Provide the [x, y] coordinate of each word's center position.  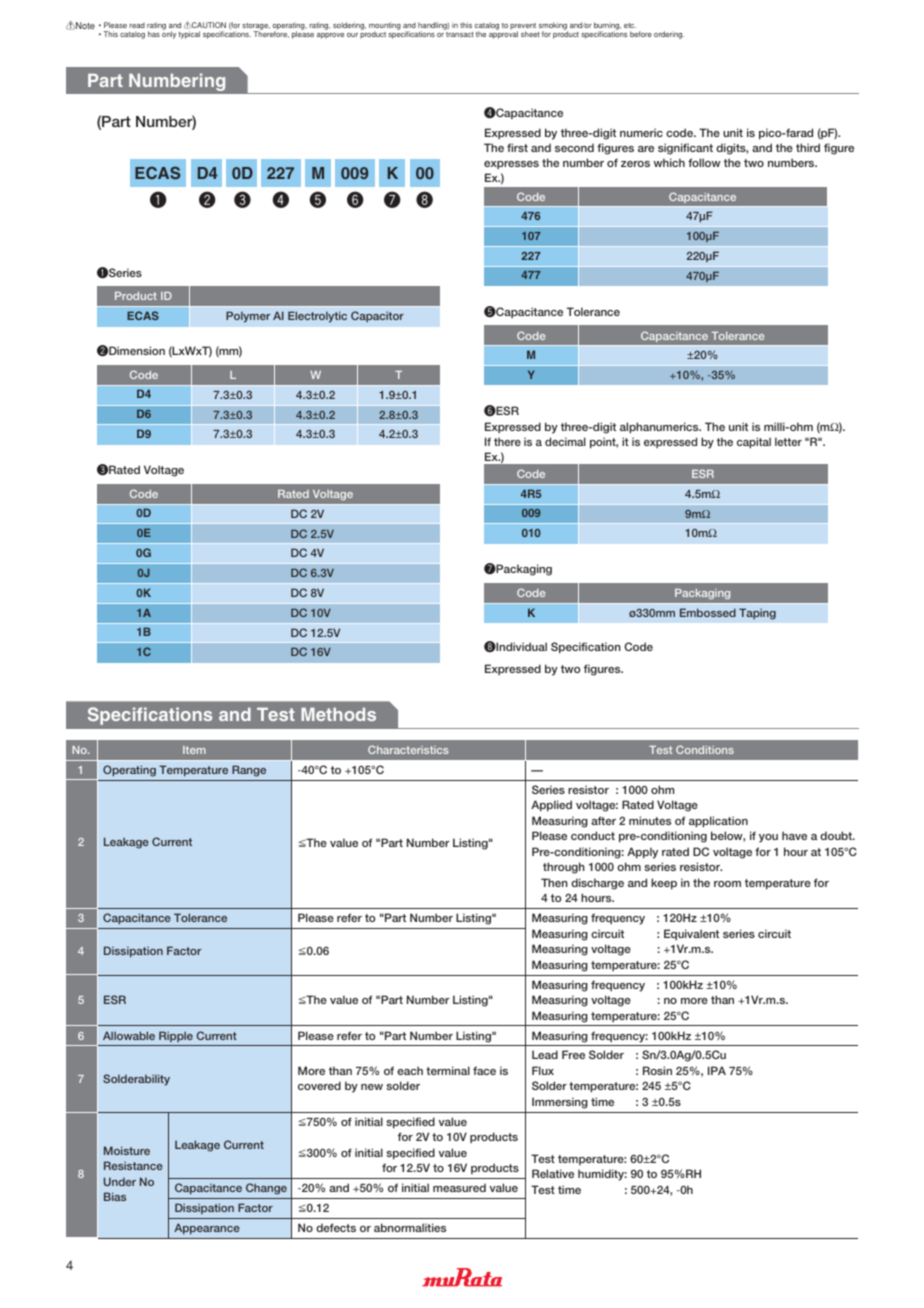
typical [189, 35]
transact [460, 34]
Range [249, 771]
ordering [669, 35]
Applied [551, 806]
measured [459, 1187]
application [718, 822]
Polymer [248, 317]
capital [754, 443]
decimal [565, 441]
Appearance [207, 1228]
